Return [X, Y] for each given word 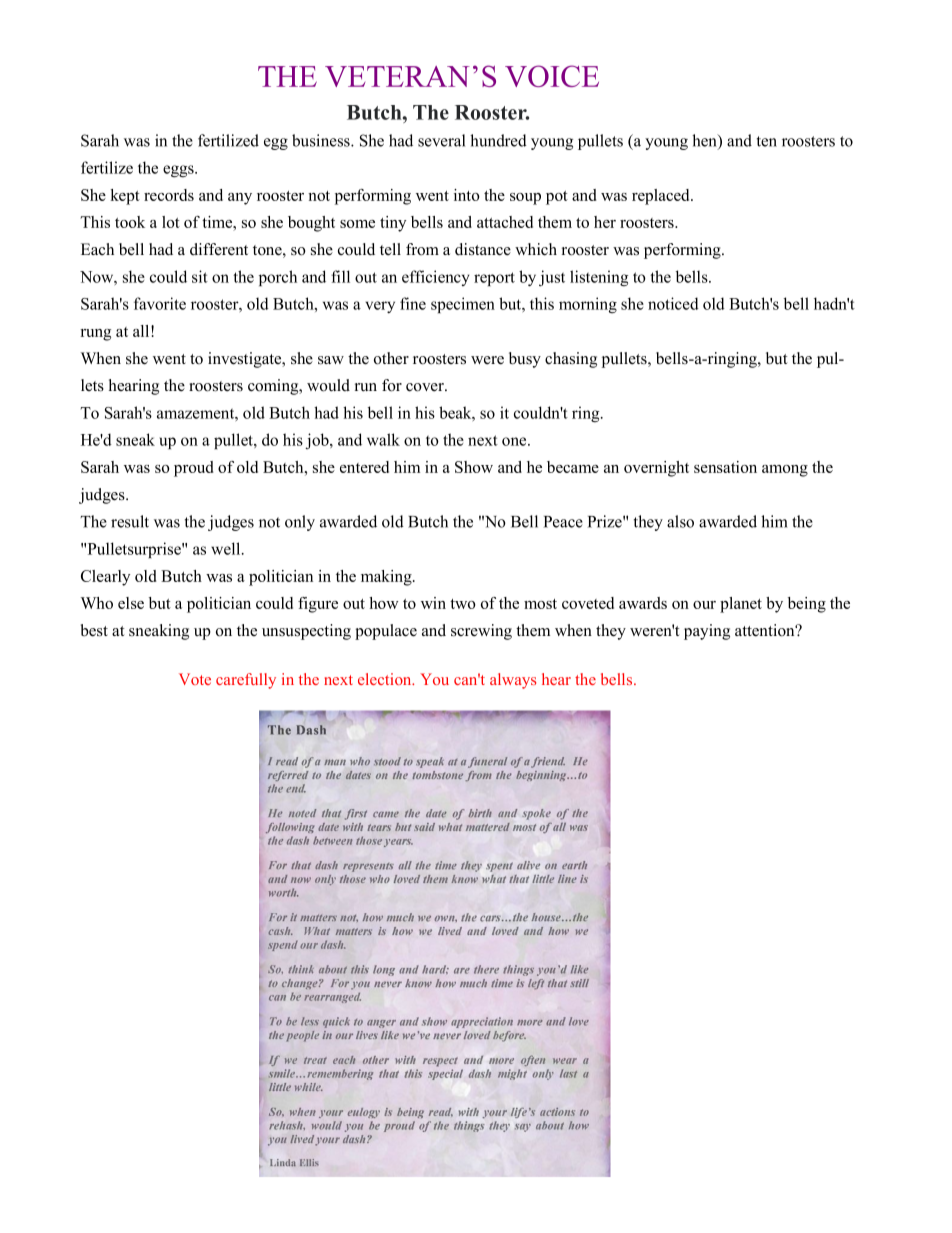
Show [474, 467]
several [441, 140]
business [322, 140]
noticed [673, 303]
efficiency [435, 278]
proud [194, 469]
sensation [725, 467]
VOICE [552, 76]
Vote [195, 679]
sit [200, 276]
